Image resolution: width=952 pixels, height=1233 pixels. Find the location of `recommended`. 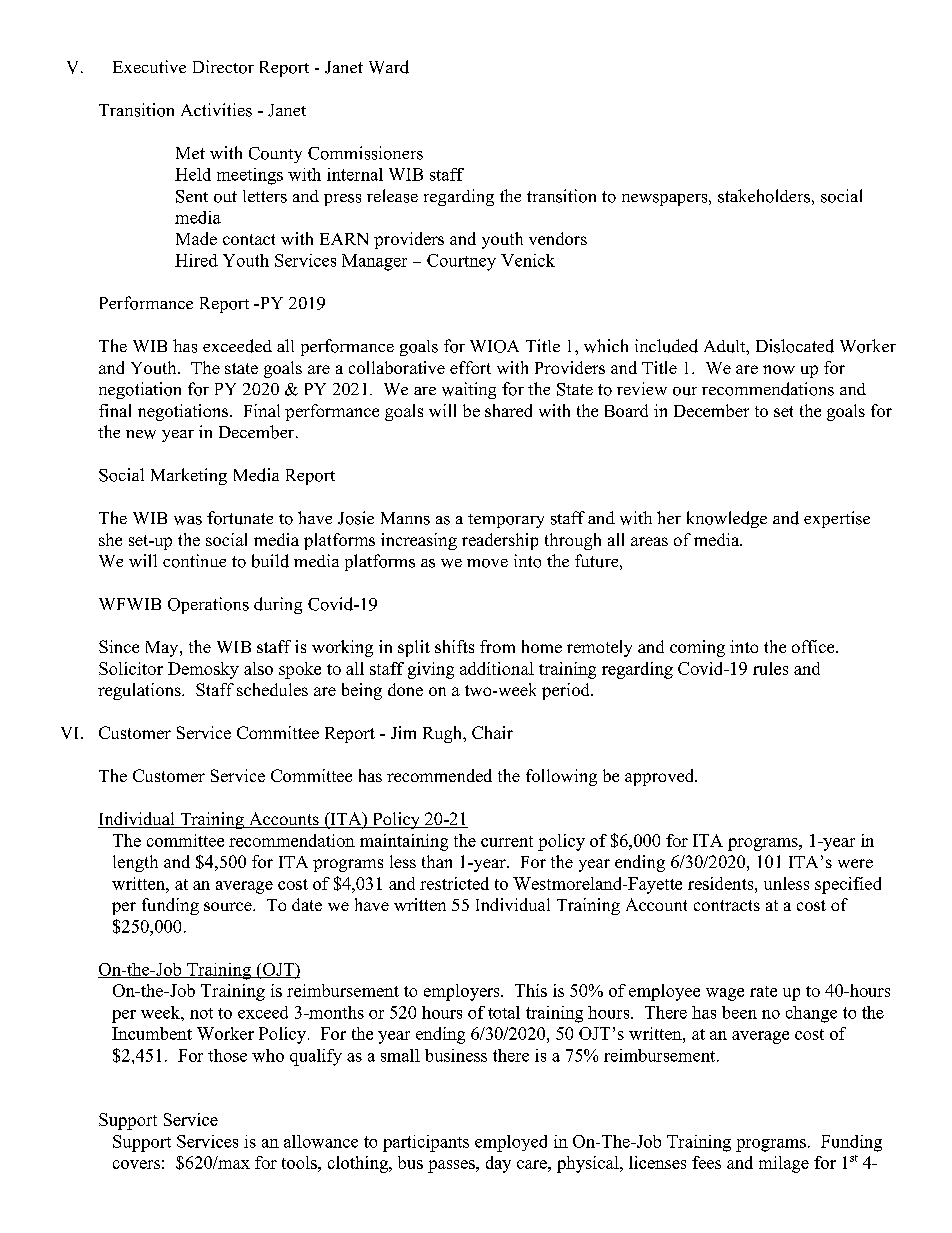

recommended is located at coordinates (439, 775).
